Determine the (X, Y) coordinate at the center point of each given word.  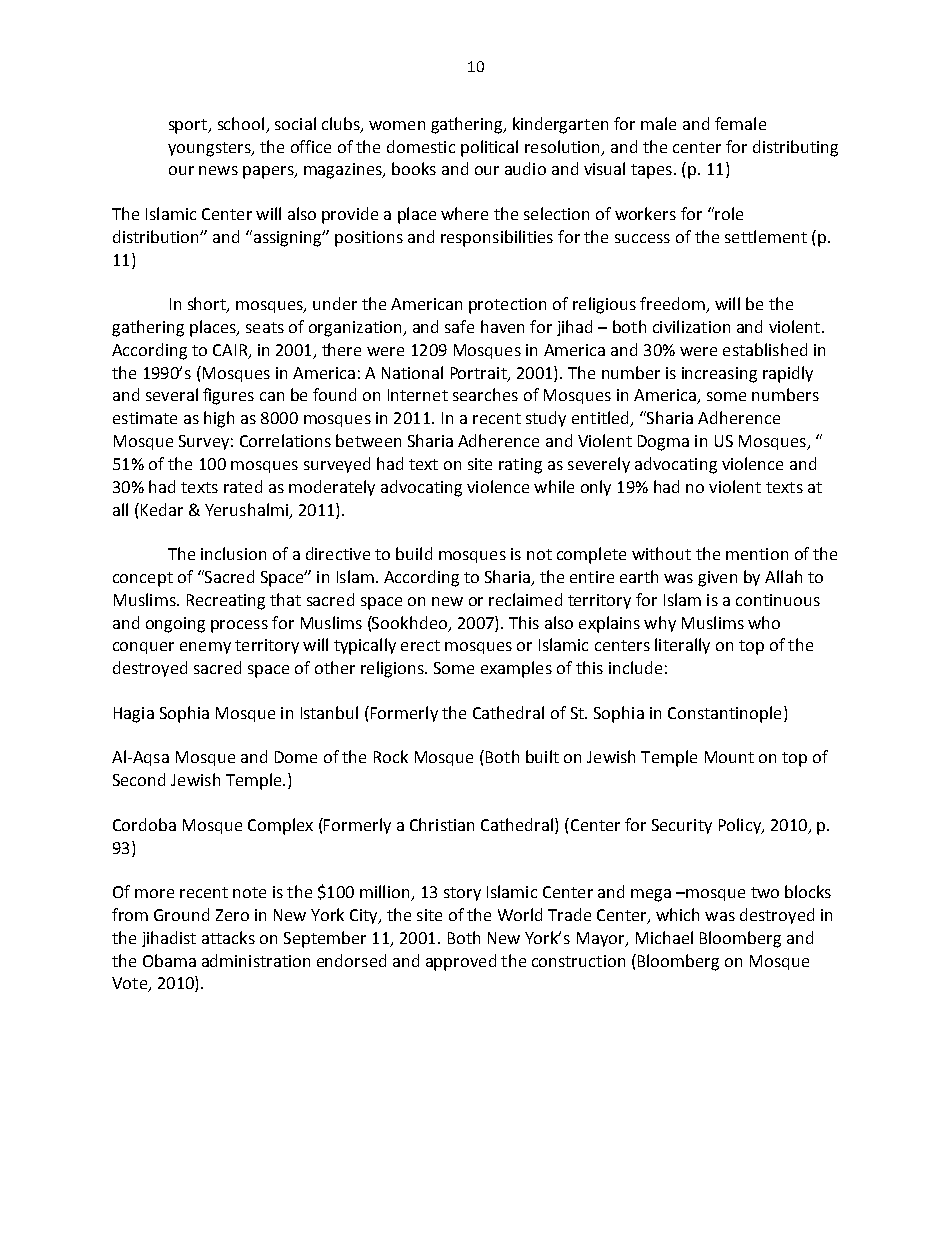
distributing (795, 148)
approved (461, 962)
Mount (729, 757)
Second (139, 779)
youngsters (210, 149)
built (542, 756)
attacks (228, 937)
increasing (719, 375)
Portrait (480, 374)
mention (757, 554)
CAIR (230, 350)
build (414, 553)
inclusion (233, 553)
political (489, 148)
